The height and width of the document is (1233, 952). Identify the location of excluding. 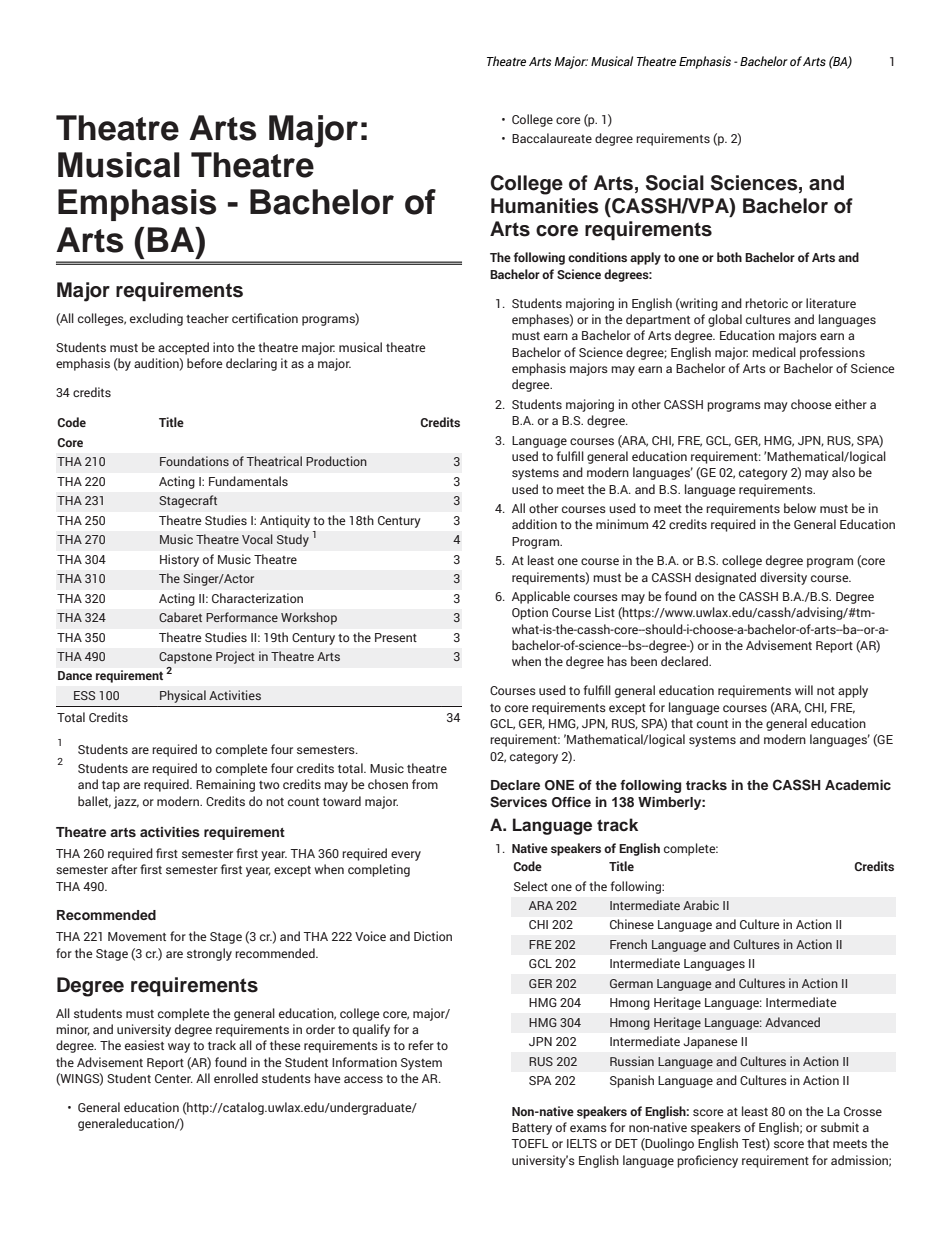
(156, 319).
